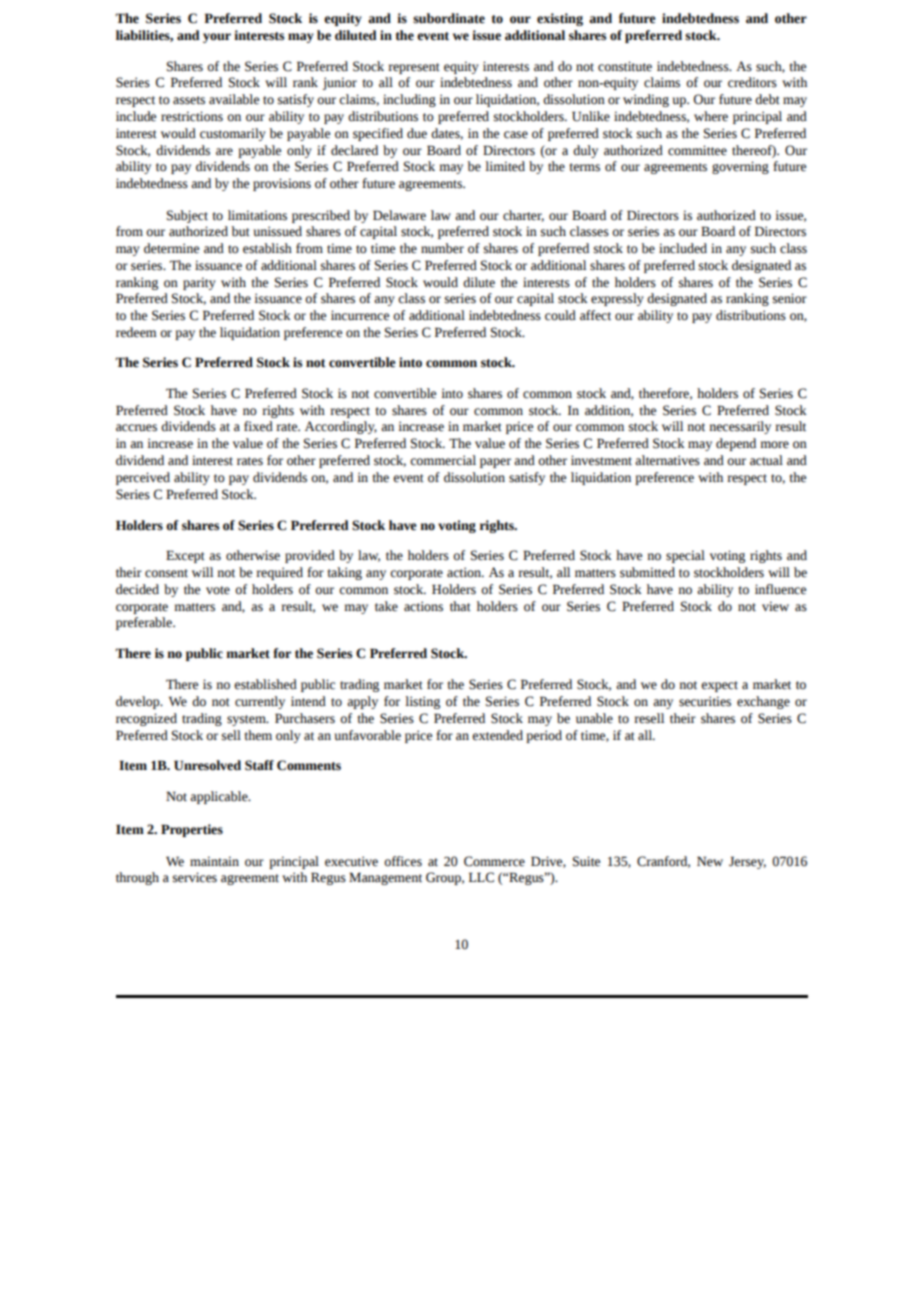  I want to click on fixed, so click(258, 426).
